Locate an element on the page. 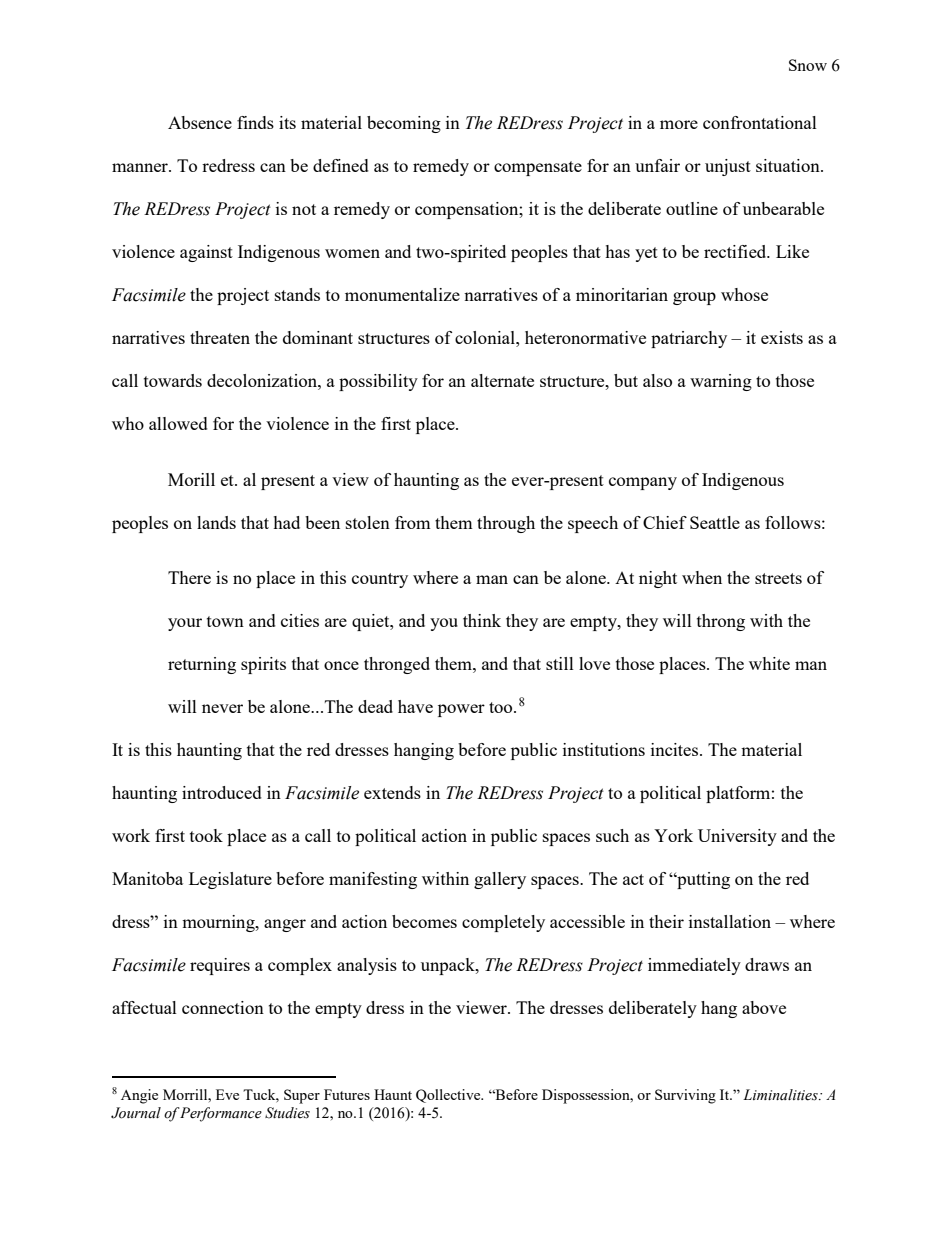 This document has width=952, height=1233. think is located at coordinates (482, 620).
